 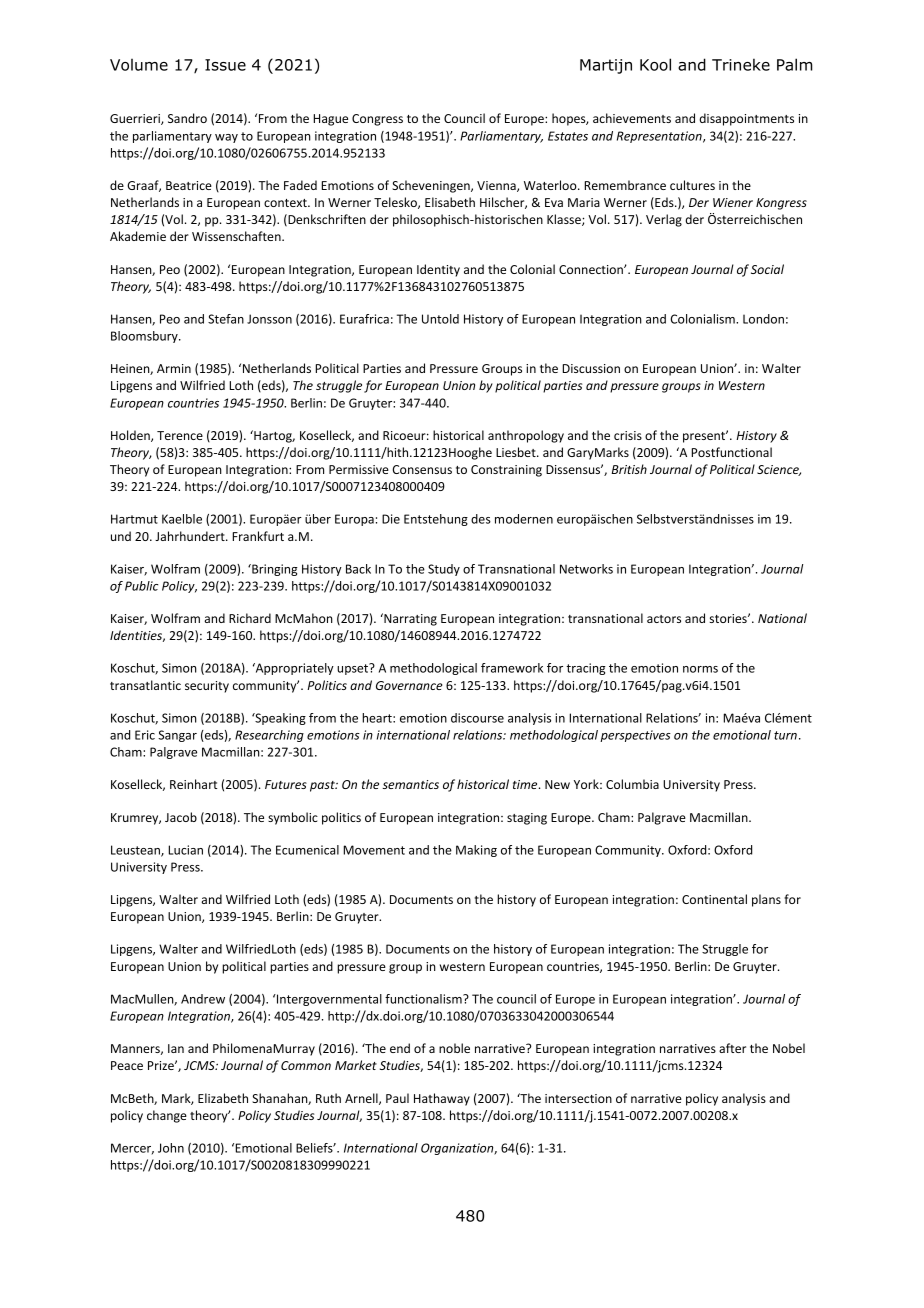 What do you see at coordinates (442, 1099) in the document?
I see `Hathaway` at bounding box center [442, 1099].
